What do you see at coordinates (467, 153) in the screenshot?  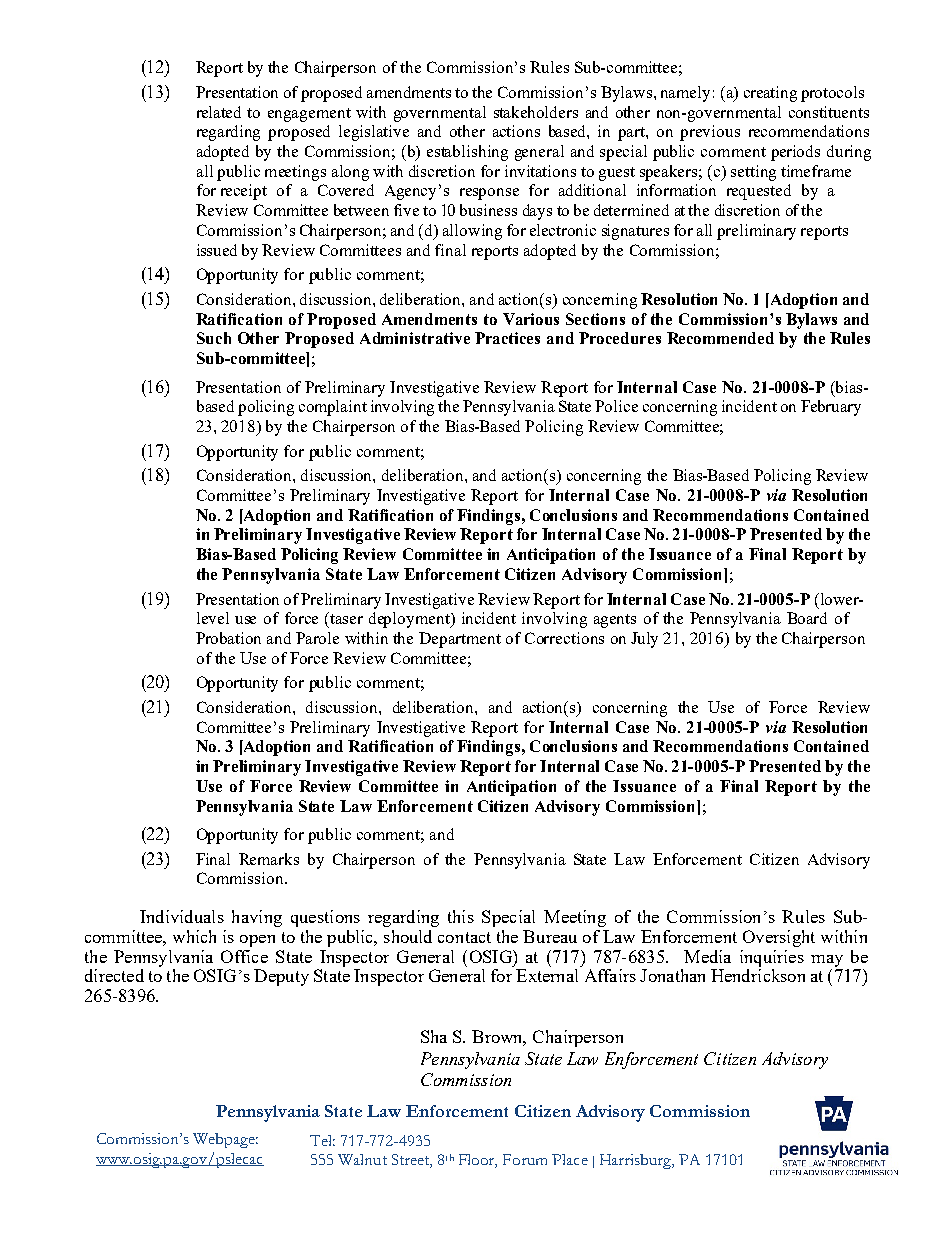 I see `establishing` at bounding box center [467, 153].
